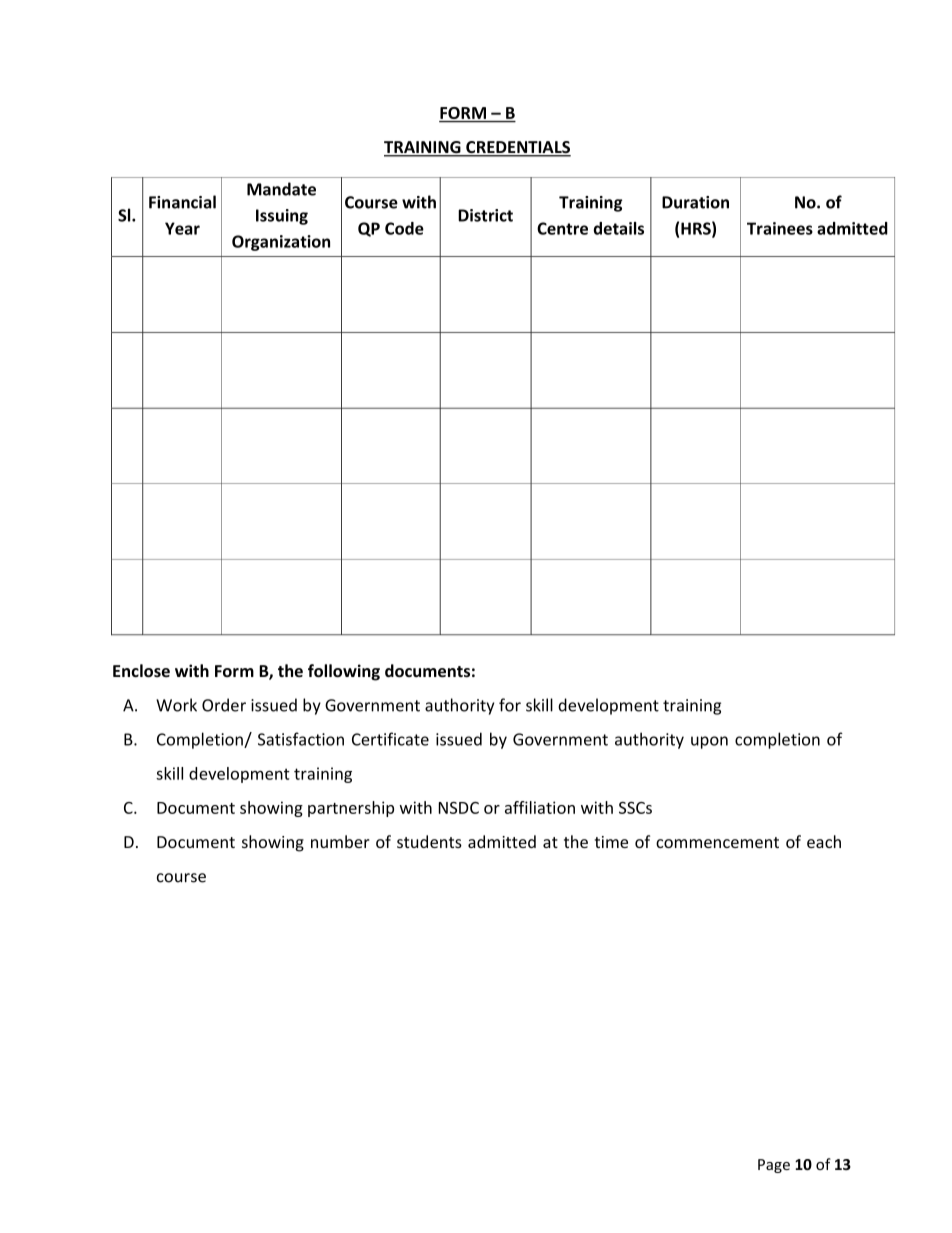  Describe the element at coordinates (774, 1166) in the document. I see `Page` at that location.
